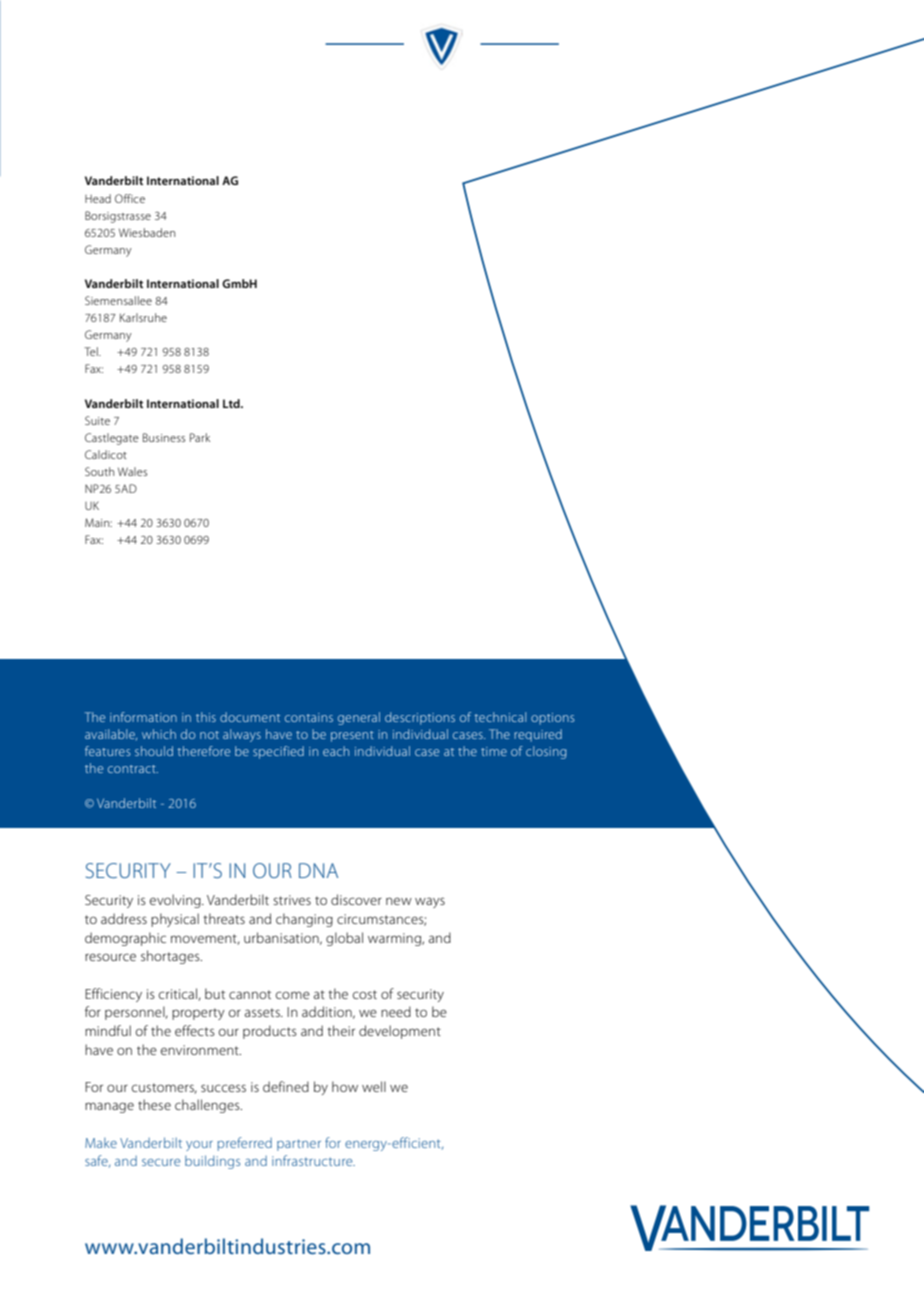 Image resolution: width=924 pixels, height=1308 pixels. I want to click on Park, so click(200, 437).
